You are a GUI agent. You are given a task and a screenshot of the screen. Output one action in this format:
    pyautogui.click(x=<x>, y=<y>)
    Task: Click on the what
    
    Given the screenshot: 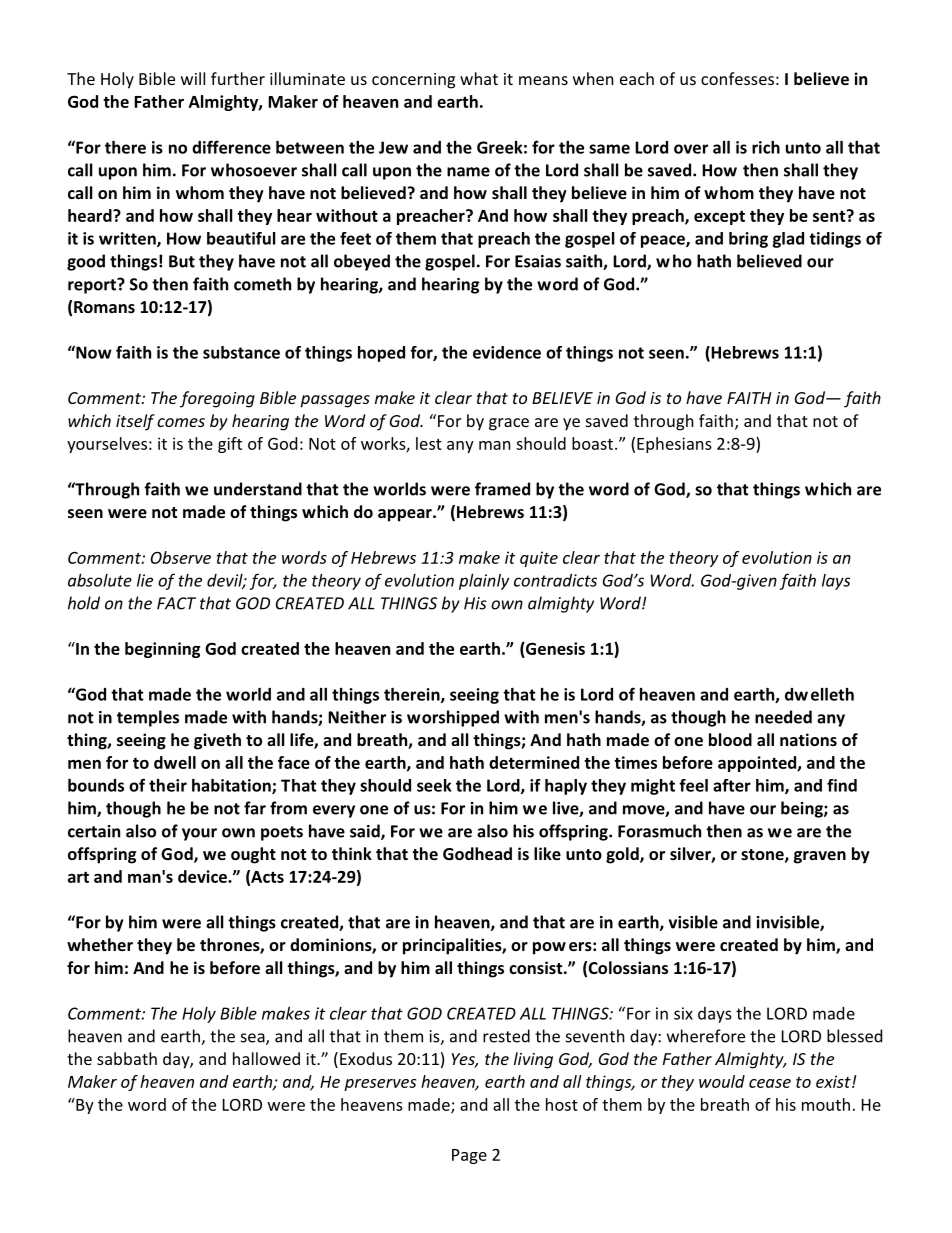 What is the action you would take?
    pyautogui.click(x=479, y=78)
